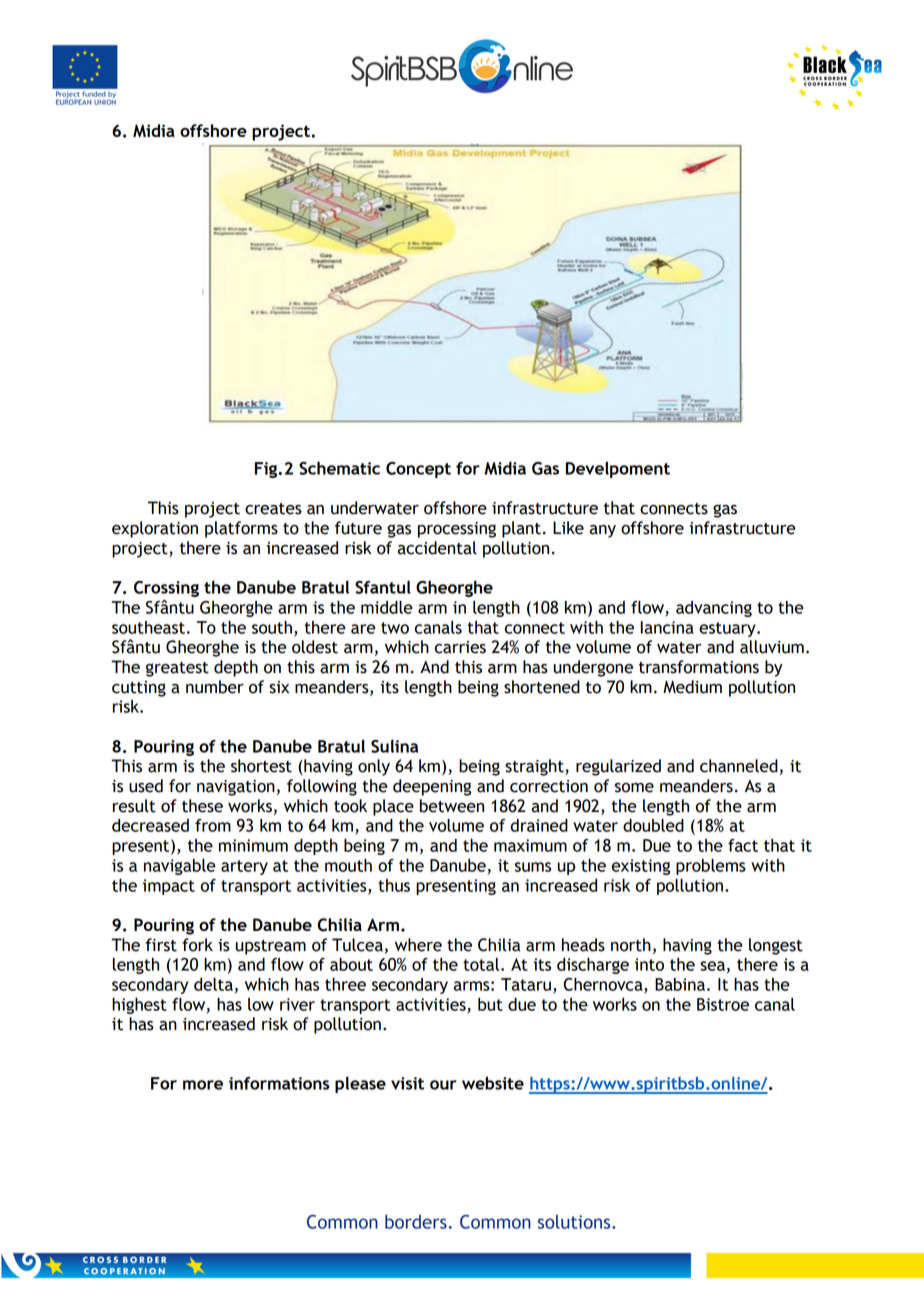 Image resolution: width=924 pixels, height=1308 pixels. What do you see at coordinates (203, 1085) in the image?
I see `more` at bounding box center [203, 1085].
